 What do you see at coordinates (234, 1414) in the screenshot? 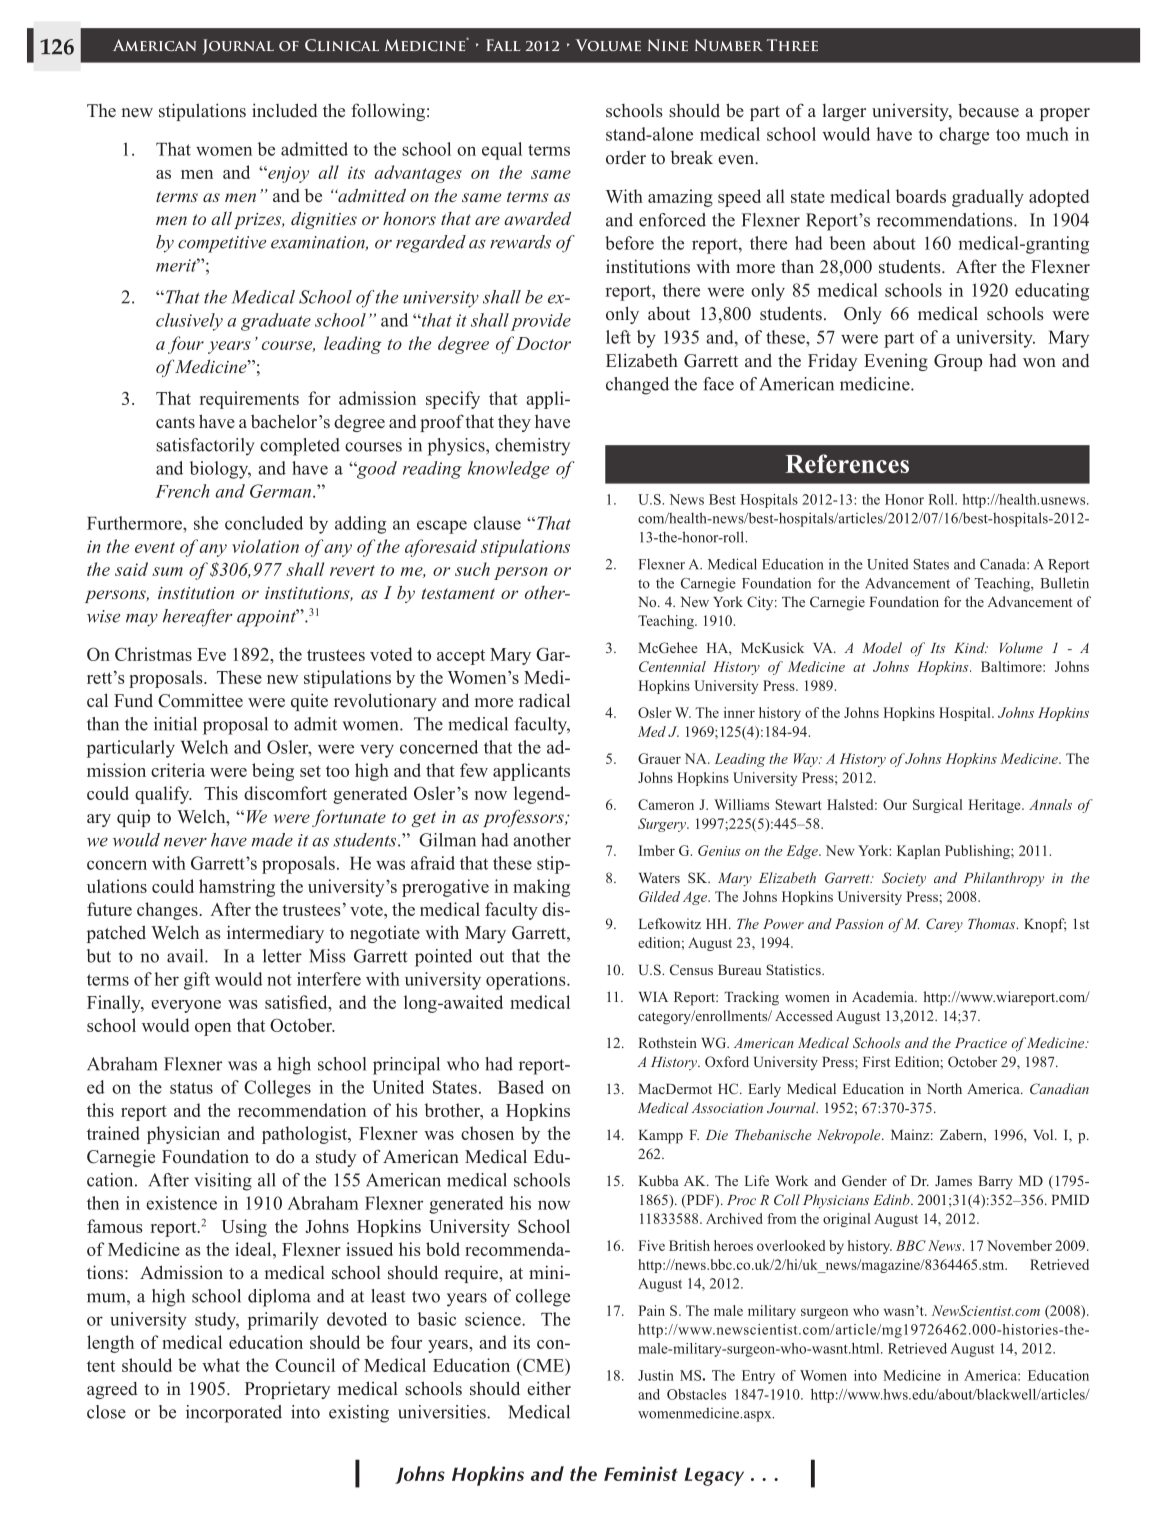
I see `incorporated` at bounding box center [234, 1414].
